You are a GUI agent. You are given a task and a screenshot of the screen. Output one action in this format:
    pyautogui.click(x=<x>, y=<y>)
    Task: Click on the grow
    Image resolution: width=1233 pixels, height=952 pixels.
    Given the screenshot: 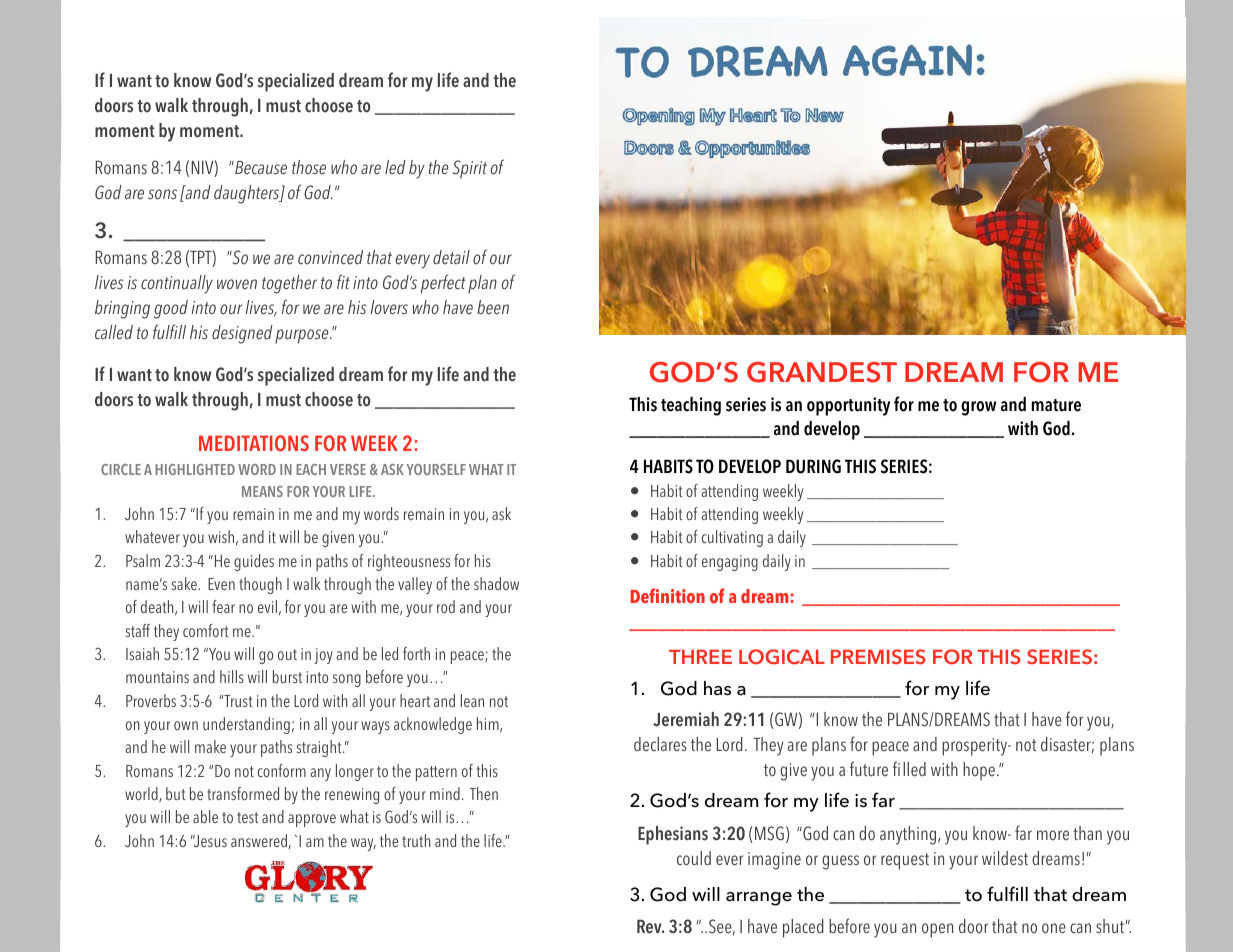 What is the action you would take?
    pyautogui.click(x=978, y=408)
